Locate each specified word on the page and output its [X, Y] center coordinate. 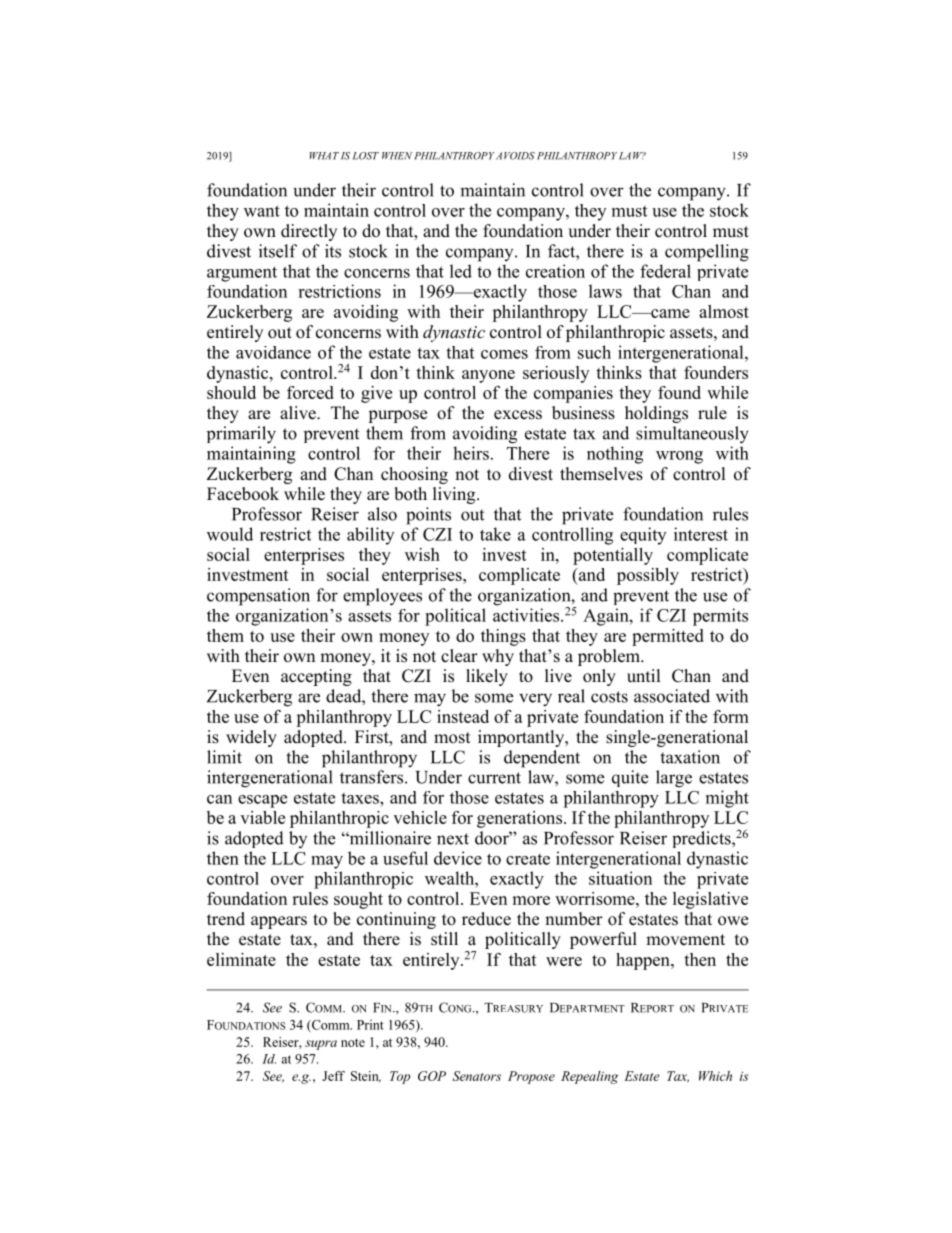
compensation [258, 597]
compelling [707, 253]
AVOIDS [515, 156]
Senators [476, 1076]
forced [310, 392]
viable [262, 817]
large [674, 779]
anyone [488, 376]
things [503, 637]
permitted [668, 637]
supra [321, 1045]
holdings [656, 414]
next [453, 839]
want [262, 211]
